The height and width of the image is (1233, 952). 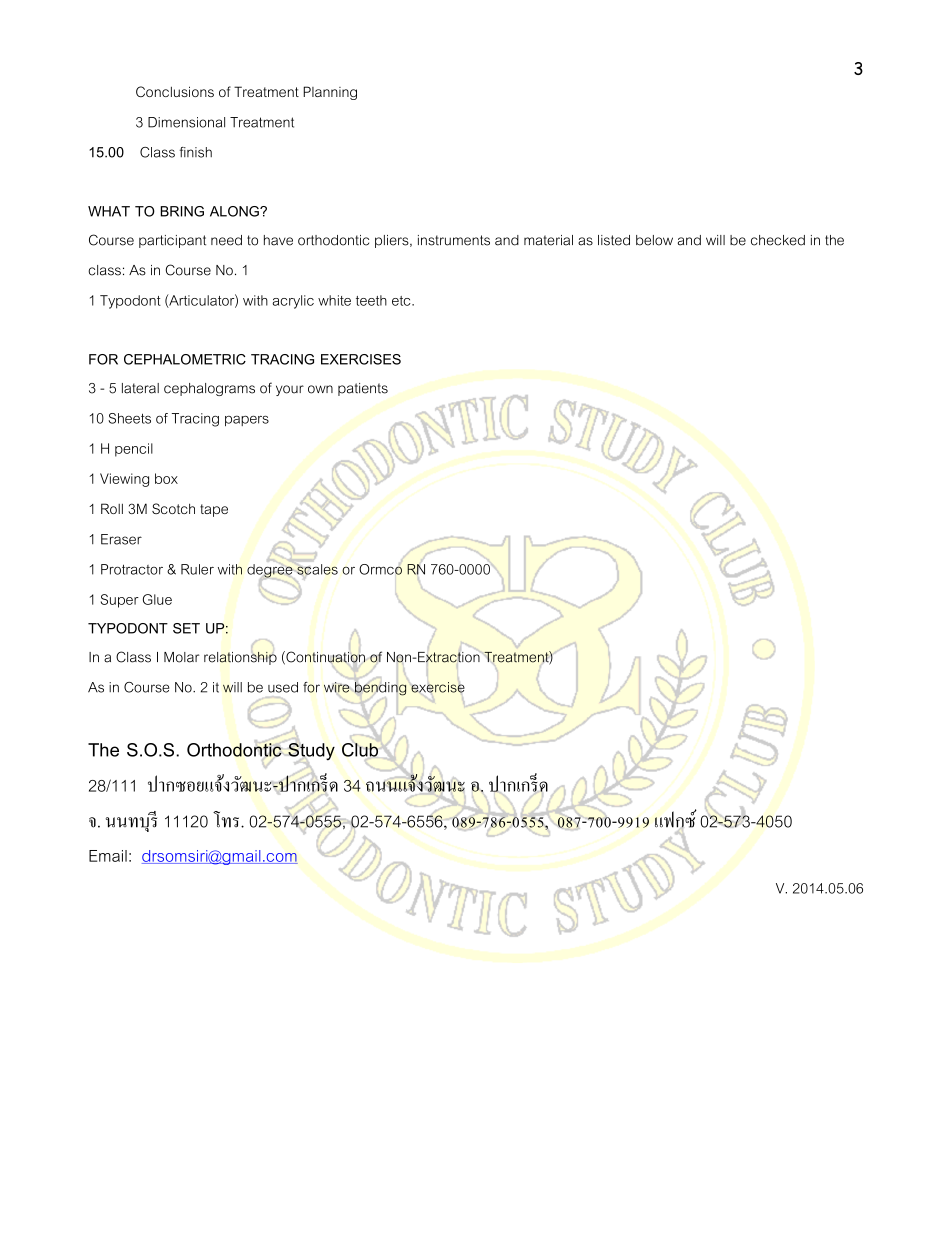 I want to click on participant, so click(x=172, y=241).
